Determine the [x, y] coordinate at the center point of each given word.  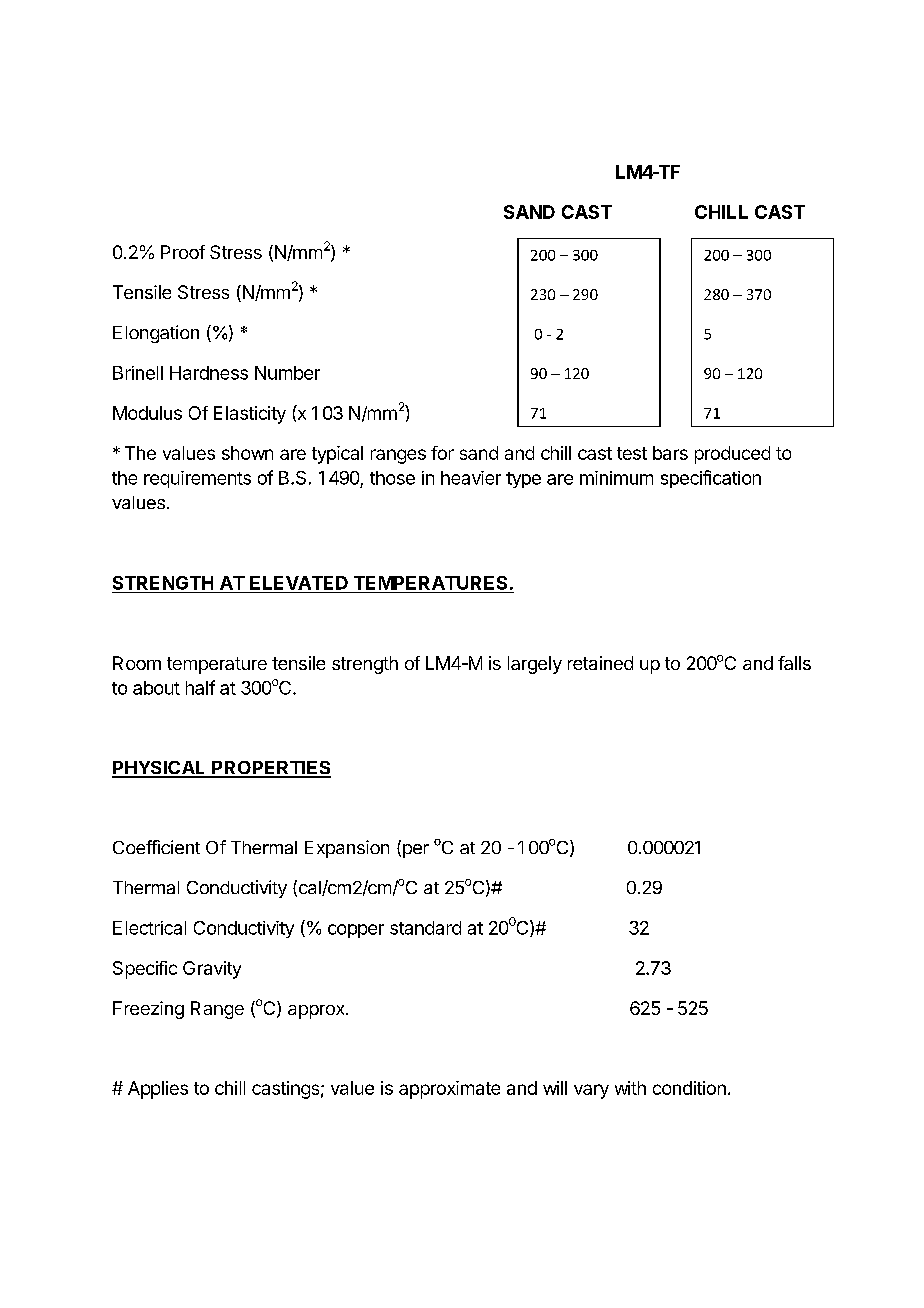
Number [287, 373]
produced [732, 455]
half [200, 687]
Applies [158, 1090]
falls [794, 663]
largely [535, 665]
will [555, 1088]
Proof [183, 252]
